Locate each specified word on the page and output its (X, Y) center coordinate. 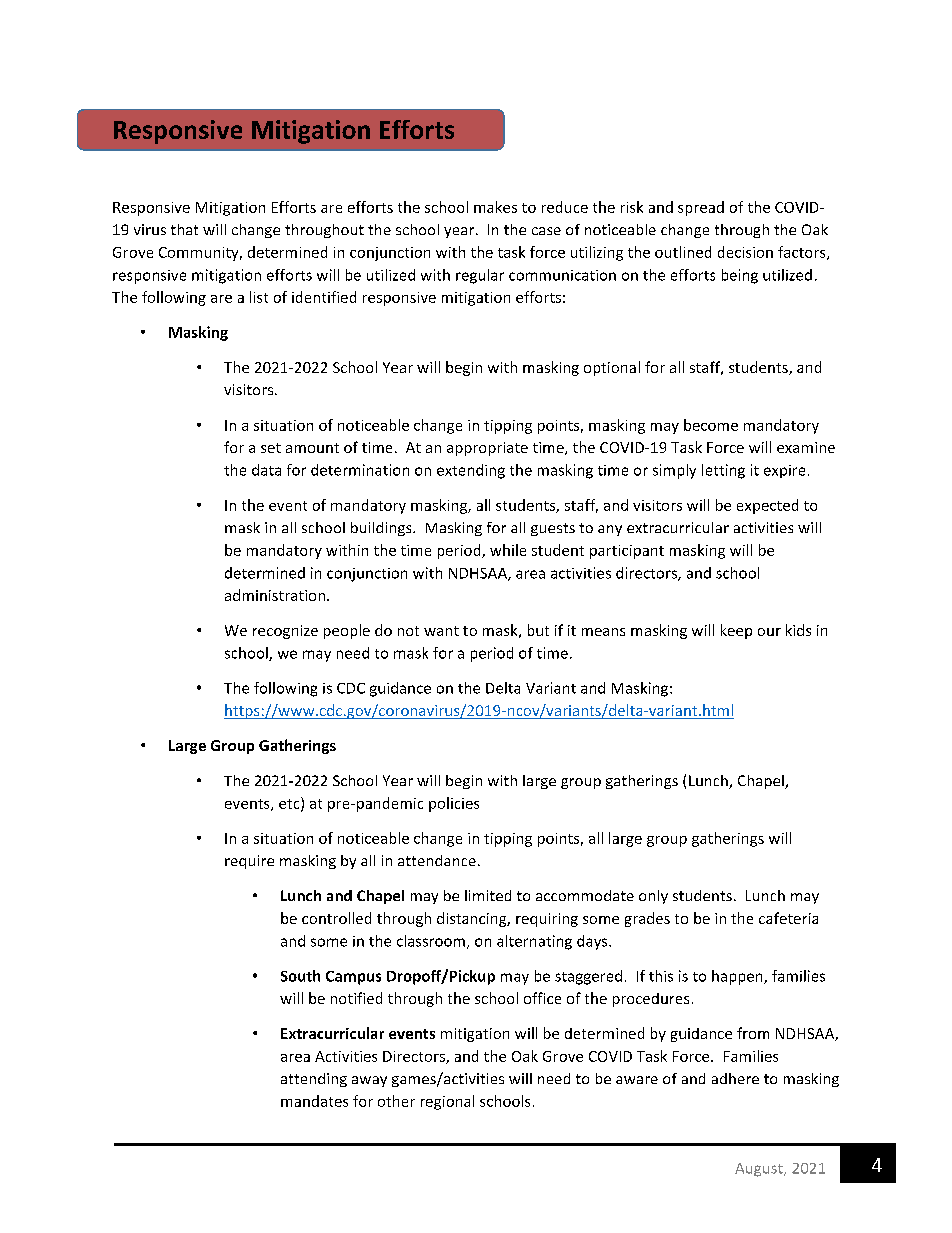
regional (447, 1102)
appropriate (487, 449)
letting (723, 471)
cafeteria (788, 918)
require (249, 862)
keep (736, 631)
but (538, 630)
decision (745, 252)
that (184, 229)
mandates (314, 1101)
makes (495, 207)
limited (488, 895)
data (266, 470)
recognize (285, 632)
